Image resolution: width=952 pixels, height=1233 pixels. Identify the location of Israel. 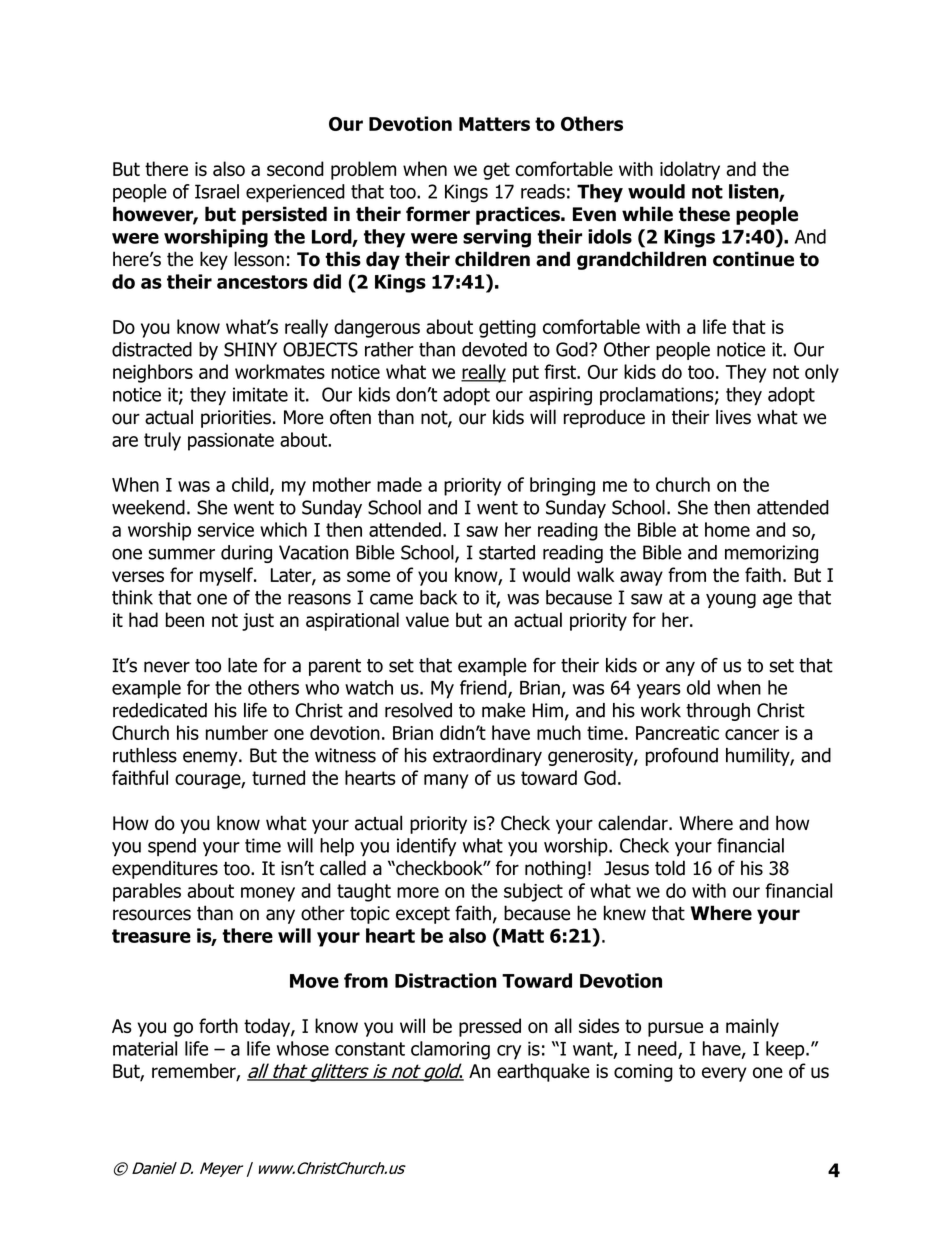
(217, 191).
